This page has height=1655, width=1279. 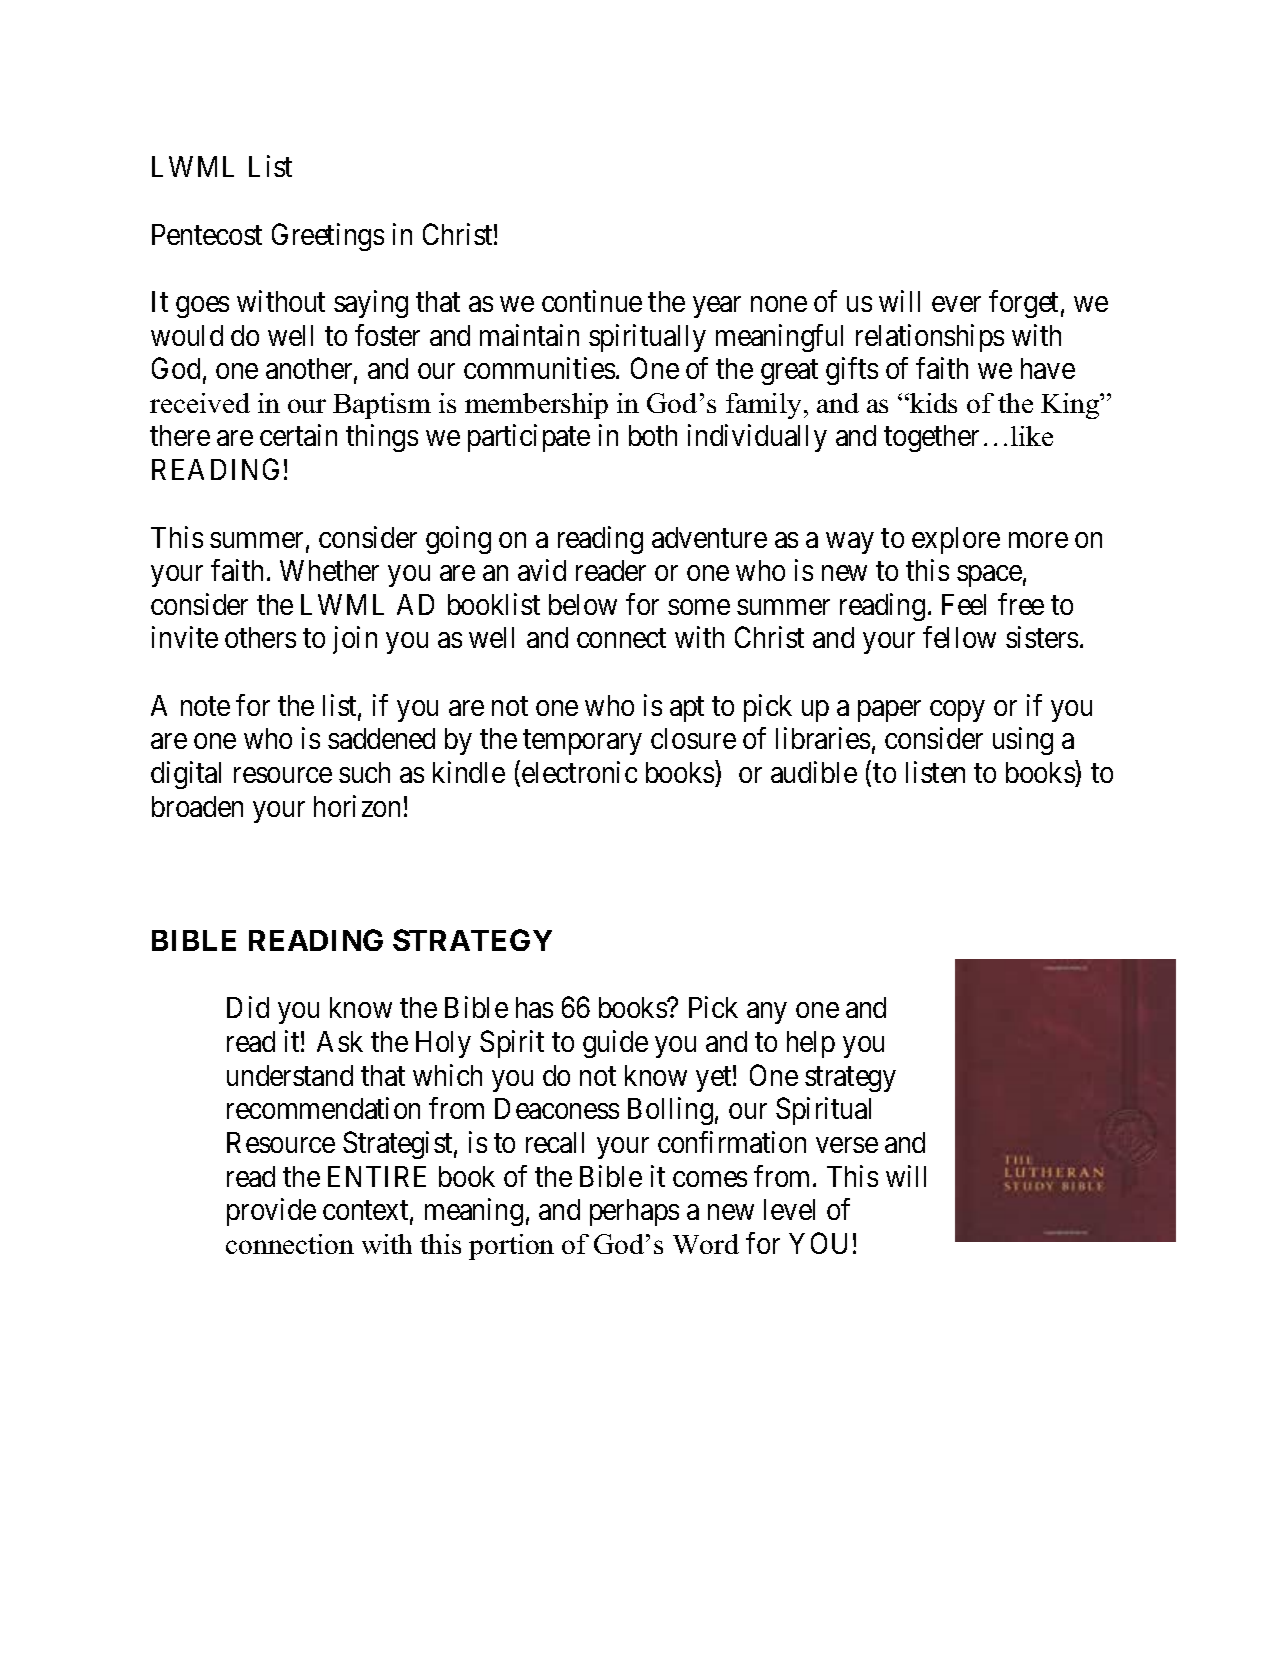 What do you see at coordinates (583, 604) in the page?
I see `below` at bounding box center [583, 604].
